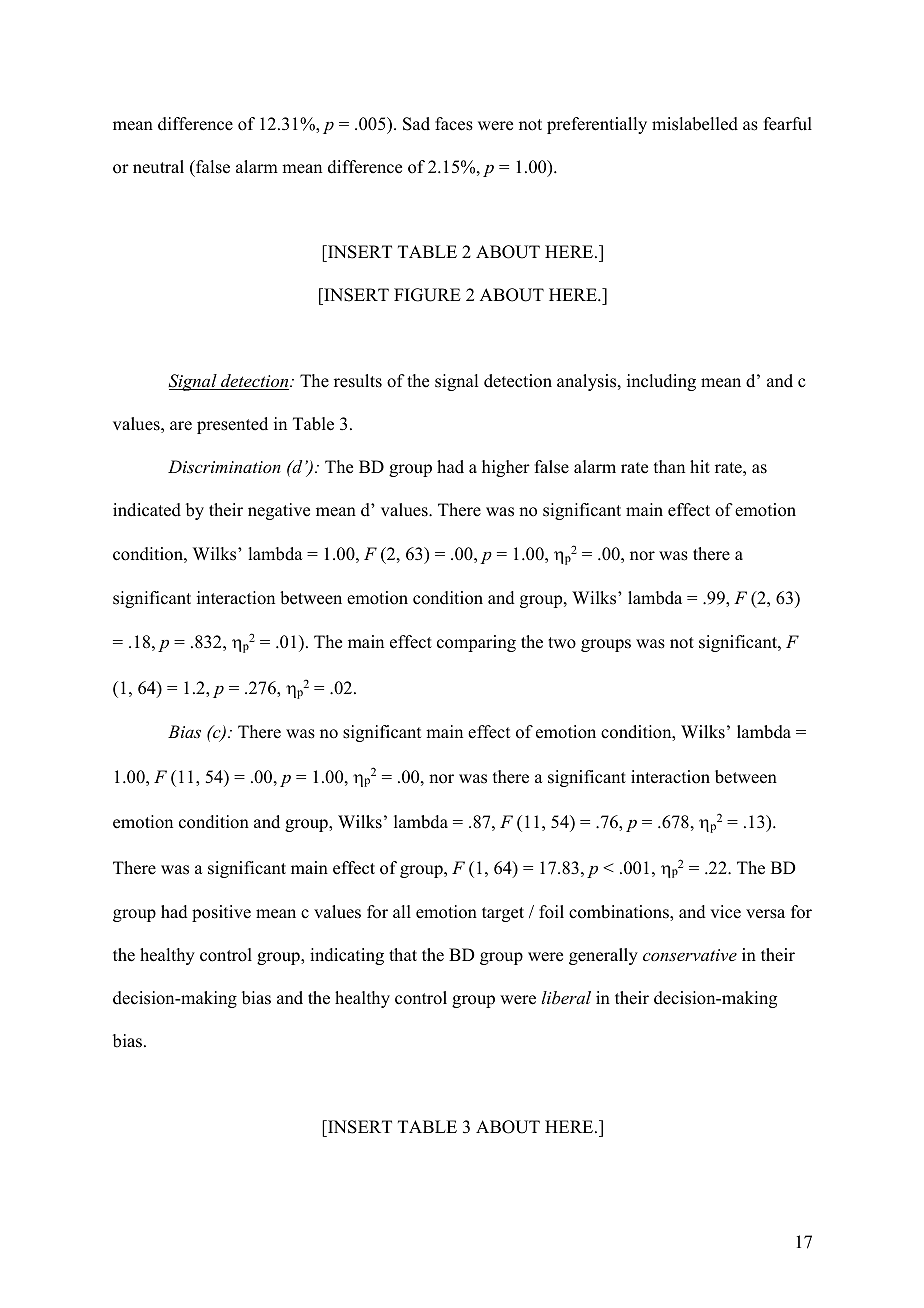 The image size is (924, 1308). What do you see at coordinates (725, 912) in the screenshot?
I see `vice` at bounding box center [725, 912].
